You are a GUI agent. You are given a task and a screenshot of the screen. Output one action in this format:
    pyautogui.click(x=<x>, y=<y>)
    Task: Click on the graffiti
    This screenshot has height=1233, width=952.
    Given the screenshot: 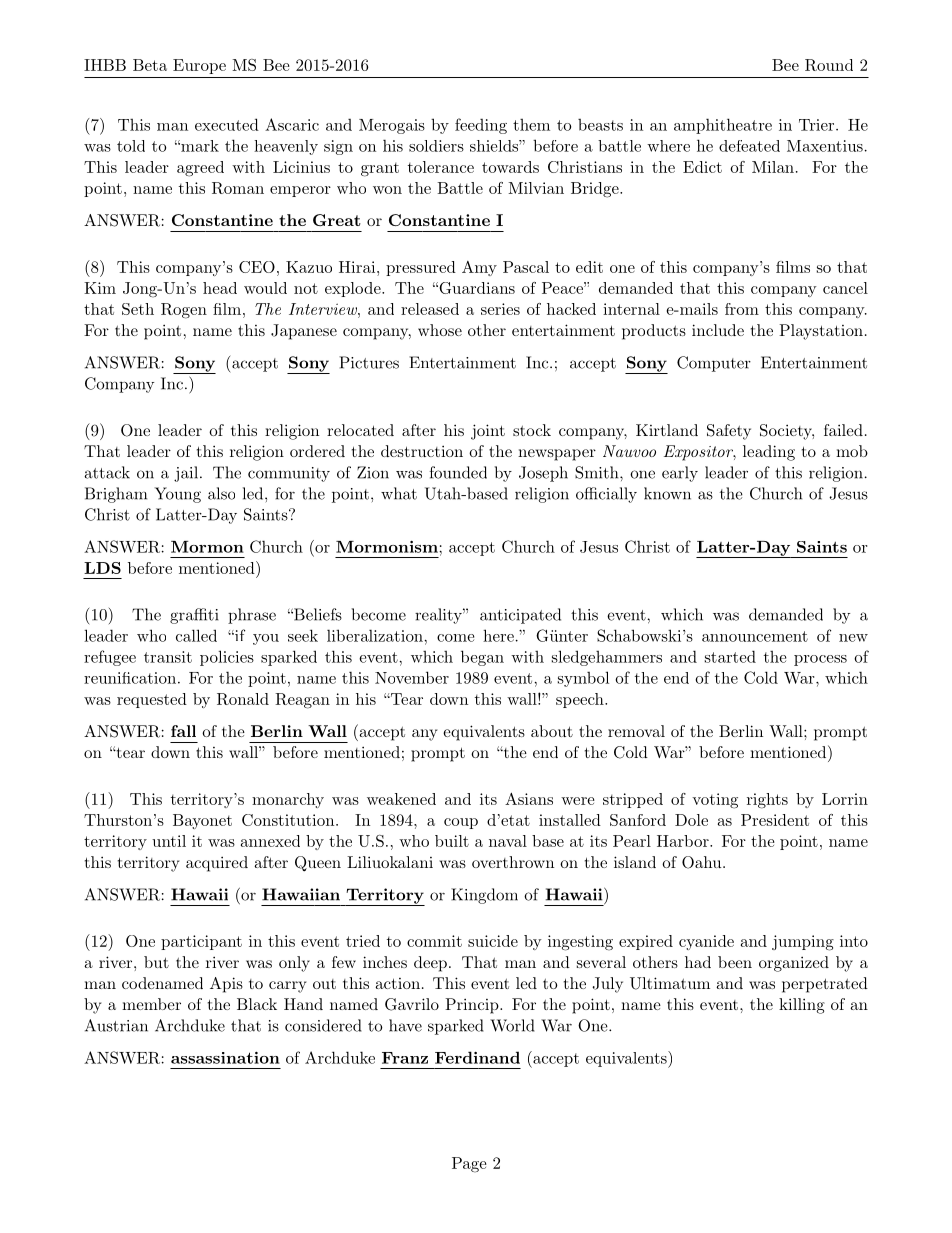 What is the action you would take?
    pyautogui.click(x=194, y=616)
